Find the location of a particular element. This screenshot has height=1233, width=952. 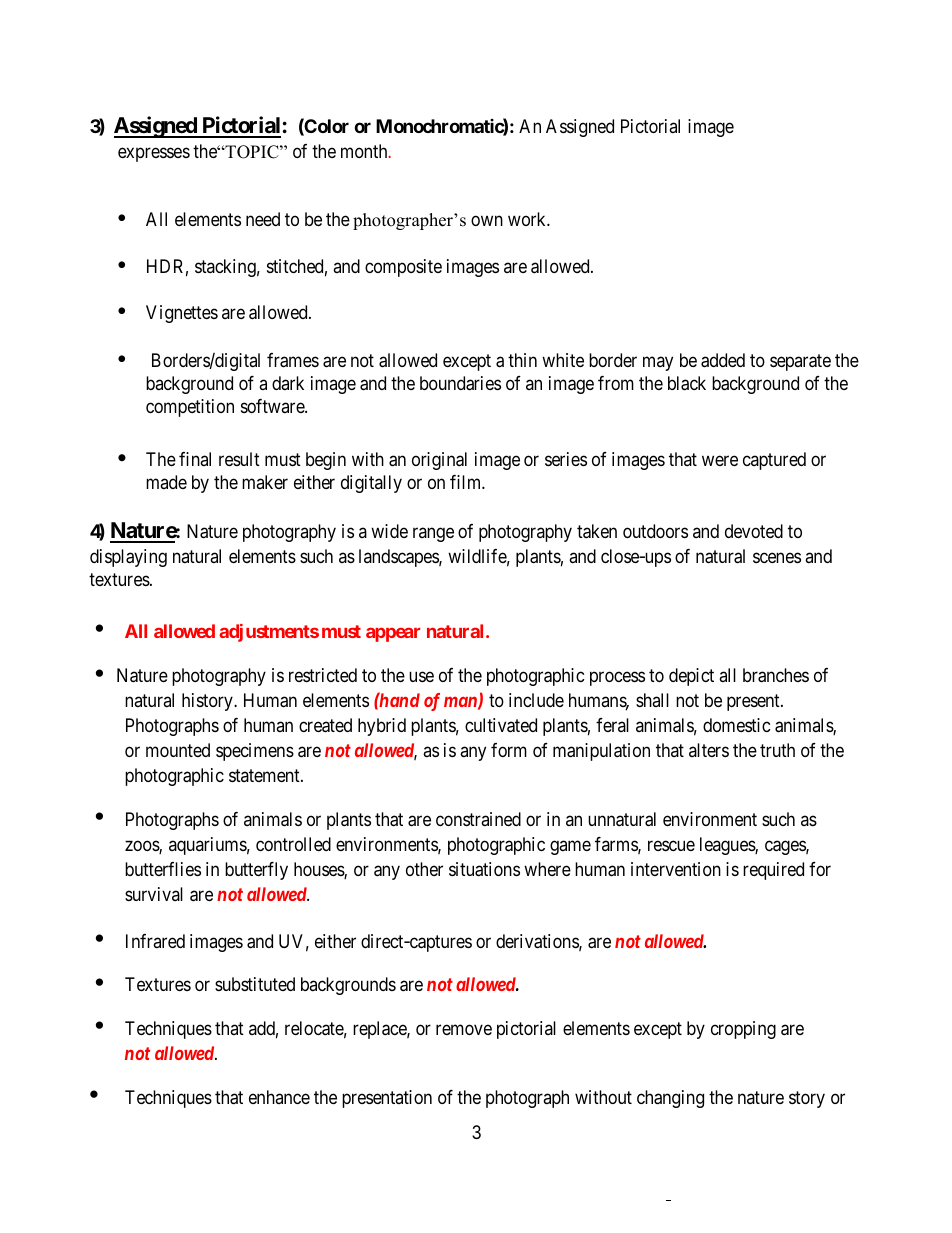

intervention is located at coordinates (676, 869).
